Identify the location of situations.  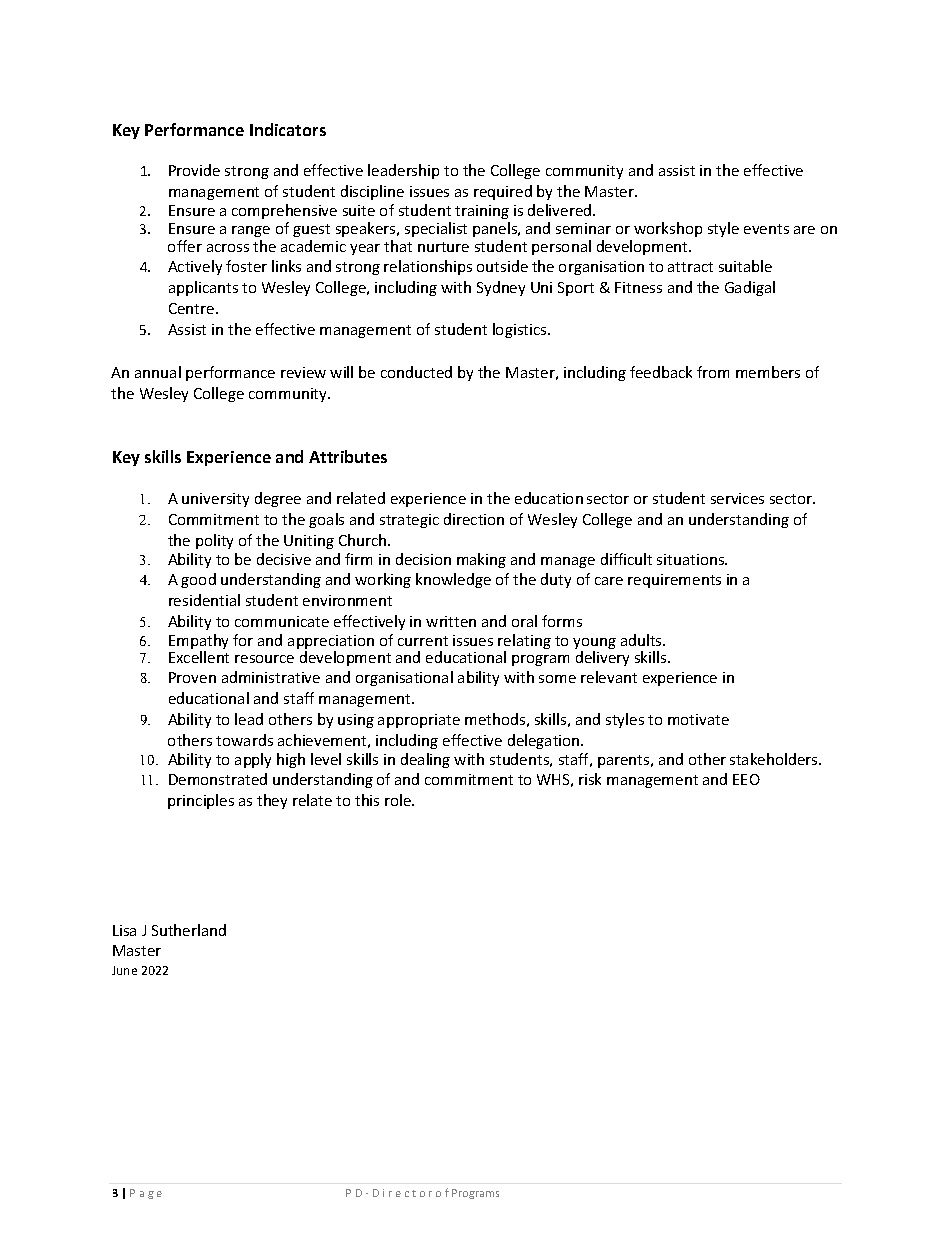
(692, 559).
